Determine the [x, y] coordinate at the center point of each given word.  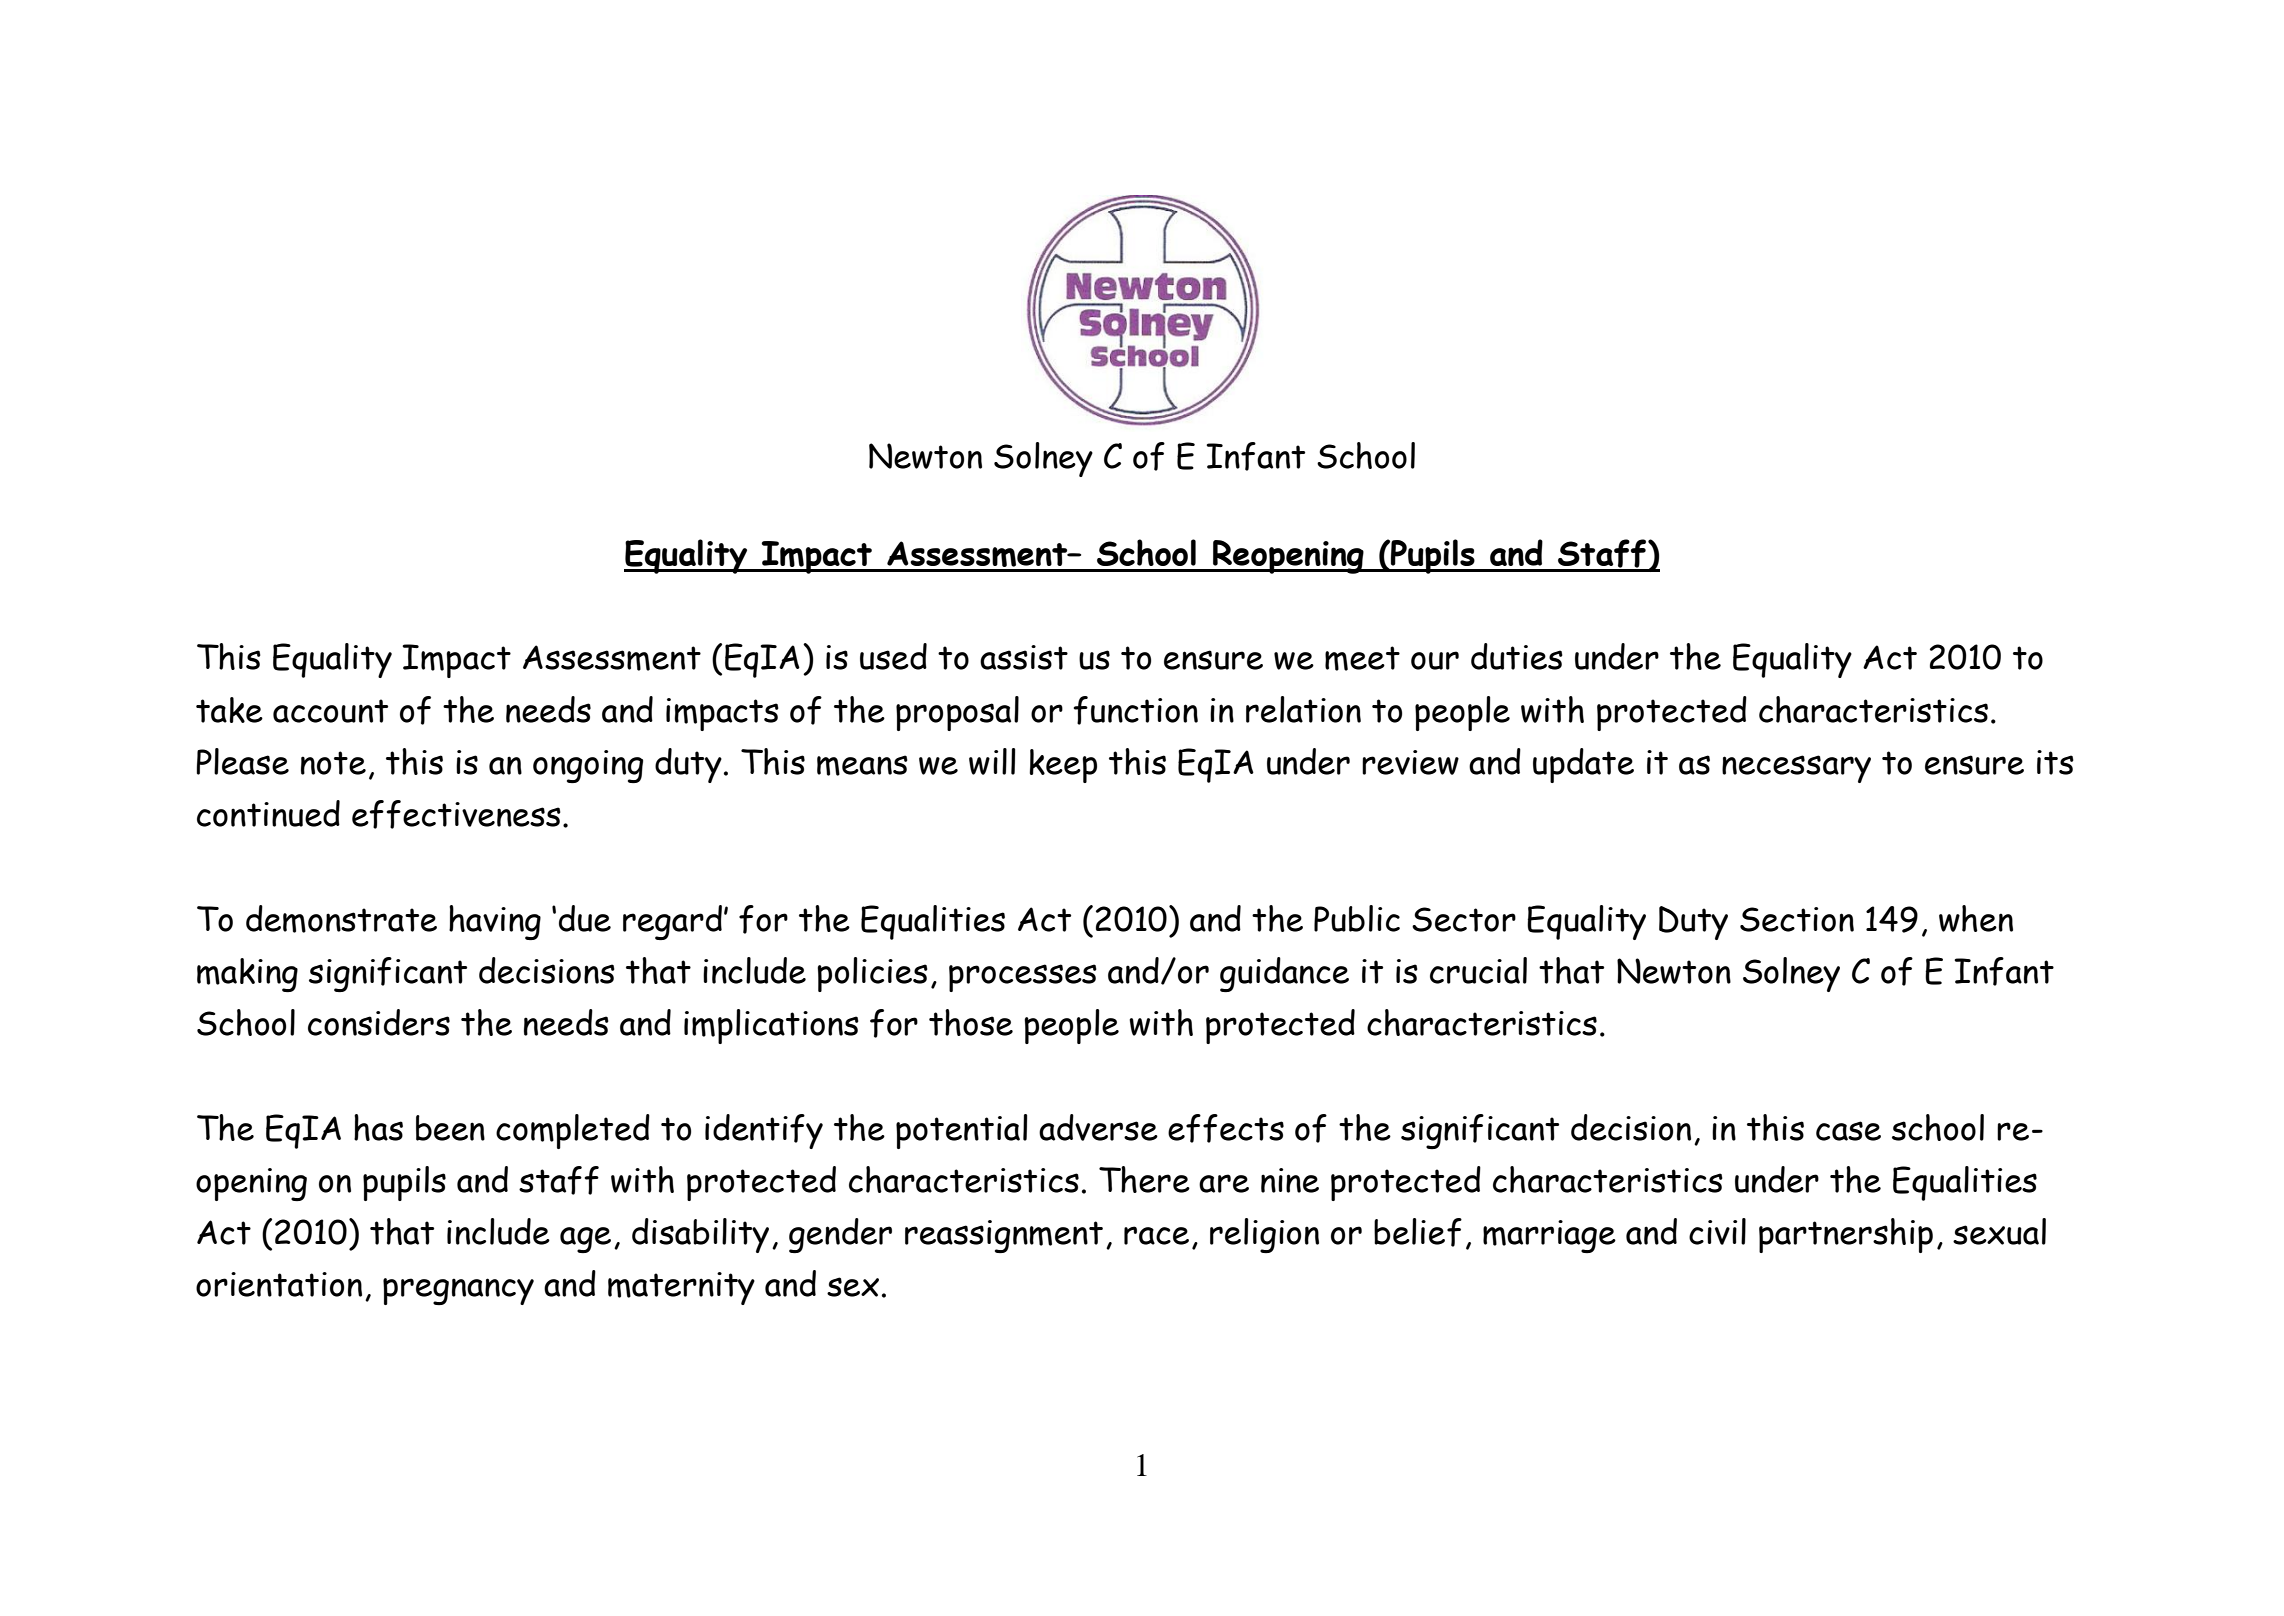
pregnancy [458, 1291]
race [1156, 1235]
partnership [1846, 1235]
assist [1024, 657]
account [330, 711]
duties [1517, 656]
